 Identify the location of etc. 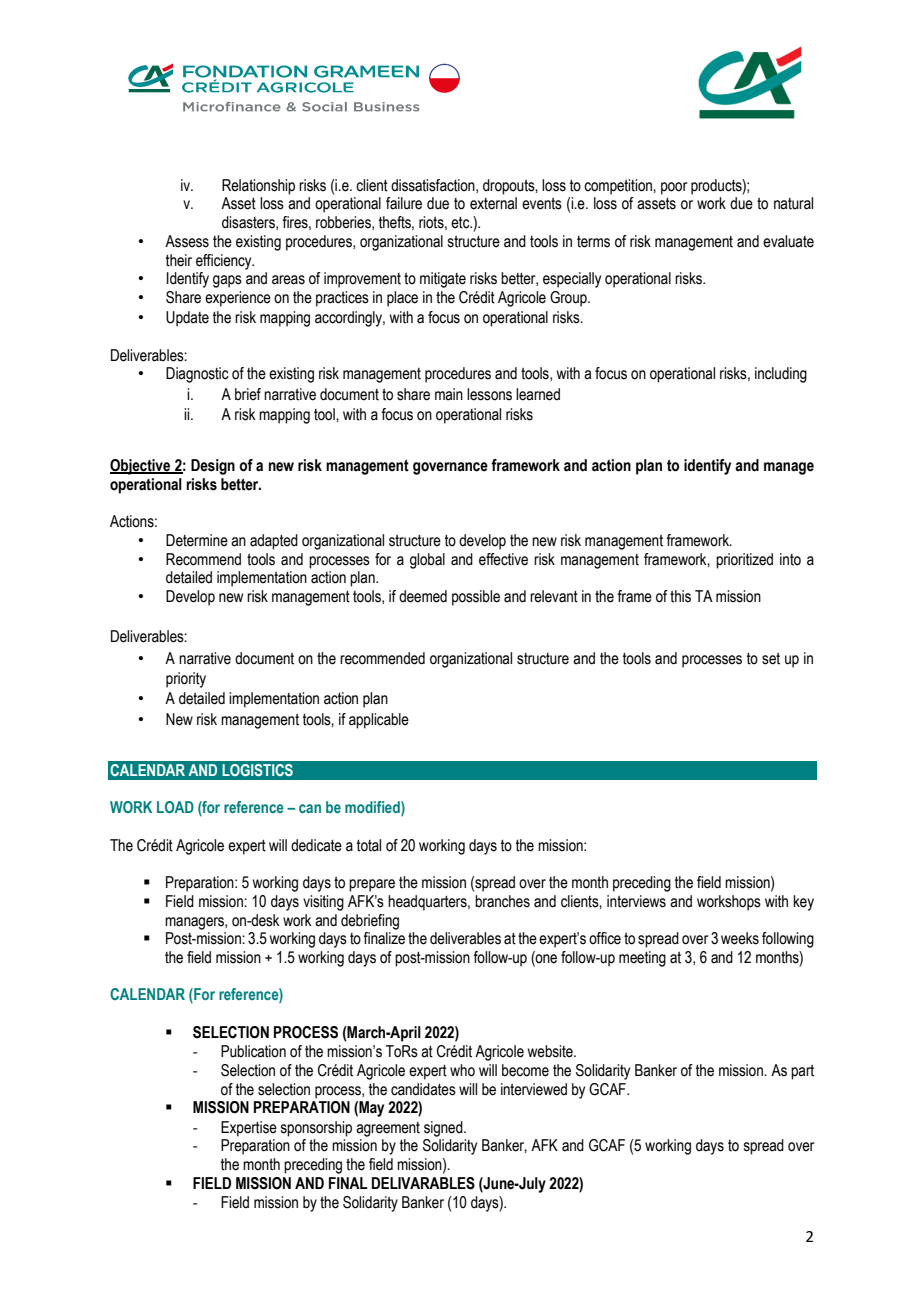
(461, 223).
